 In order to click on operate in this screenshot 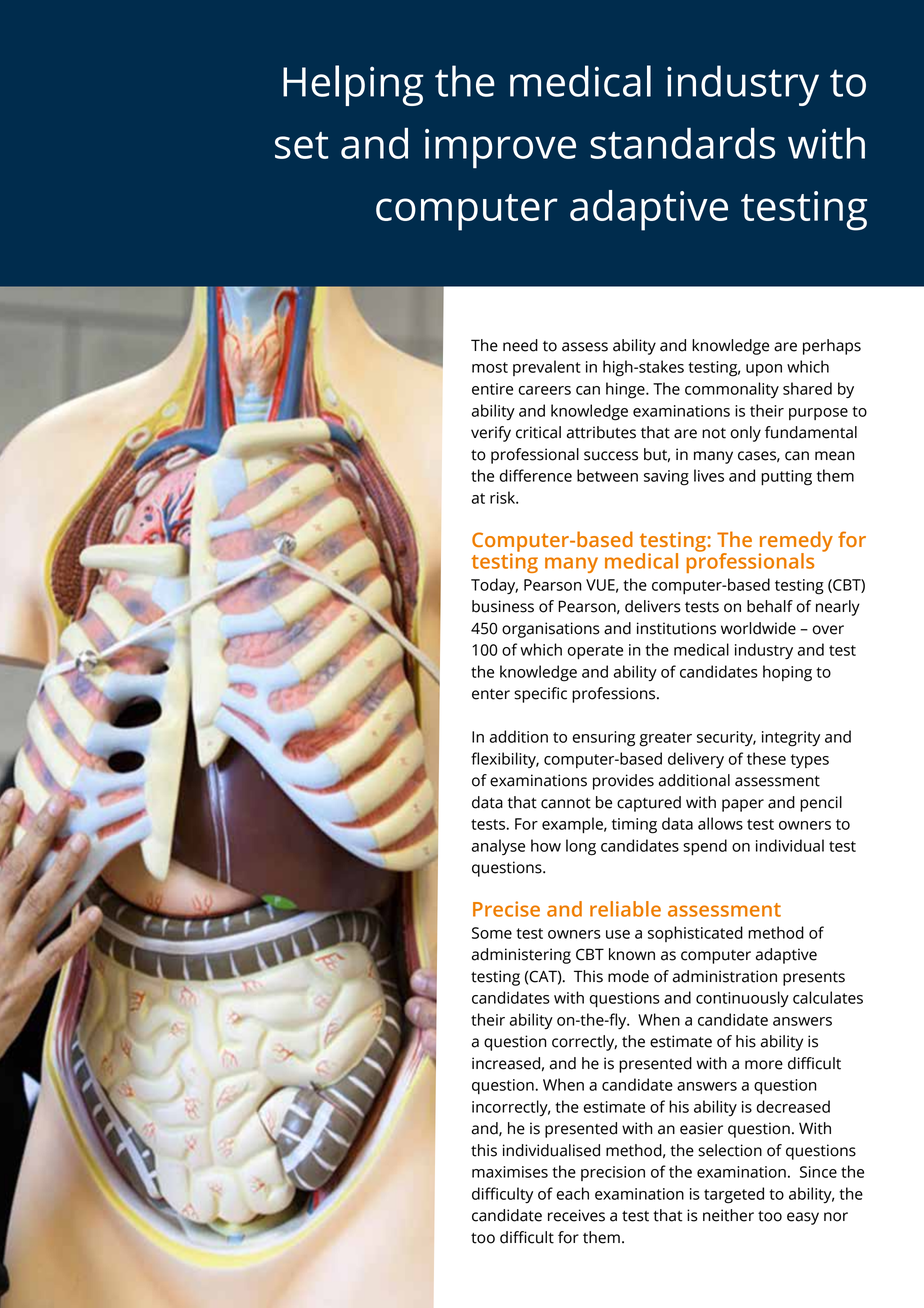, I will do `click(595, 652)`.
